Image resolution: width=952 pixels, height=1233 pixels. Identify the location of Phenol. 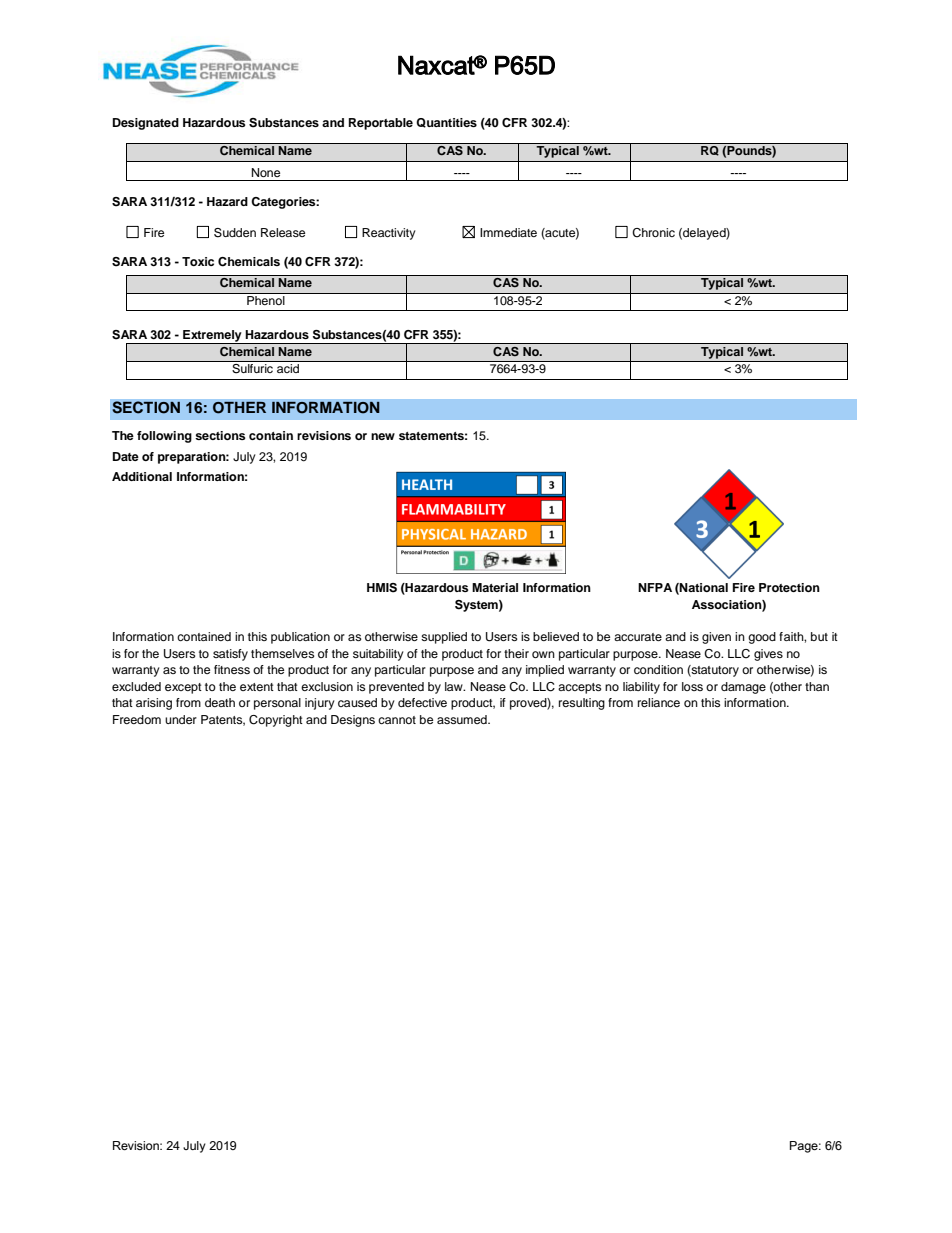
(266, 299).
